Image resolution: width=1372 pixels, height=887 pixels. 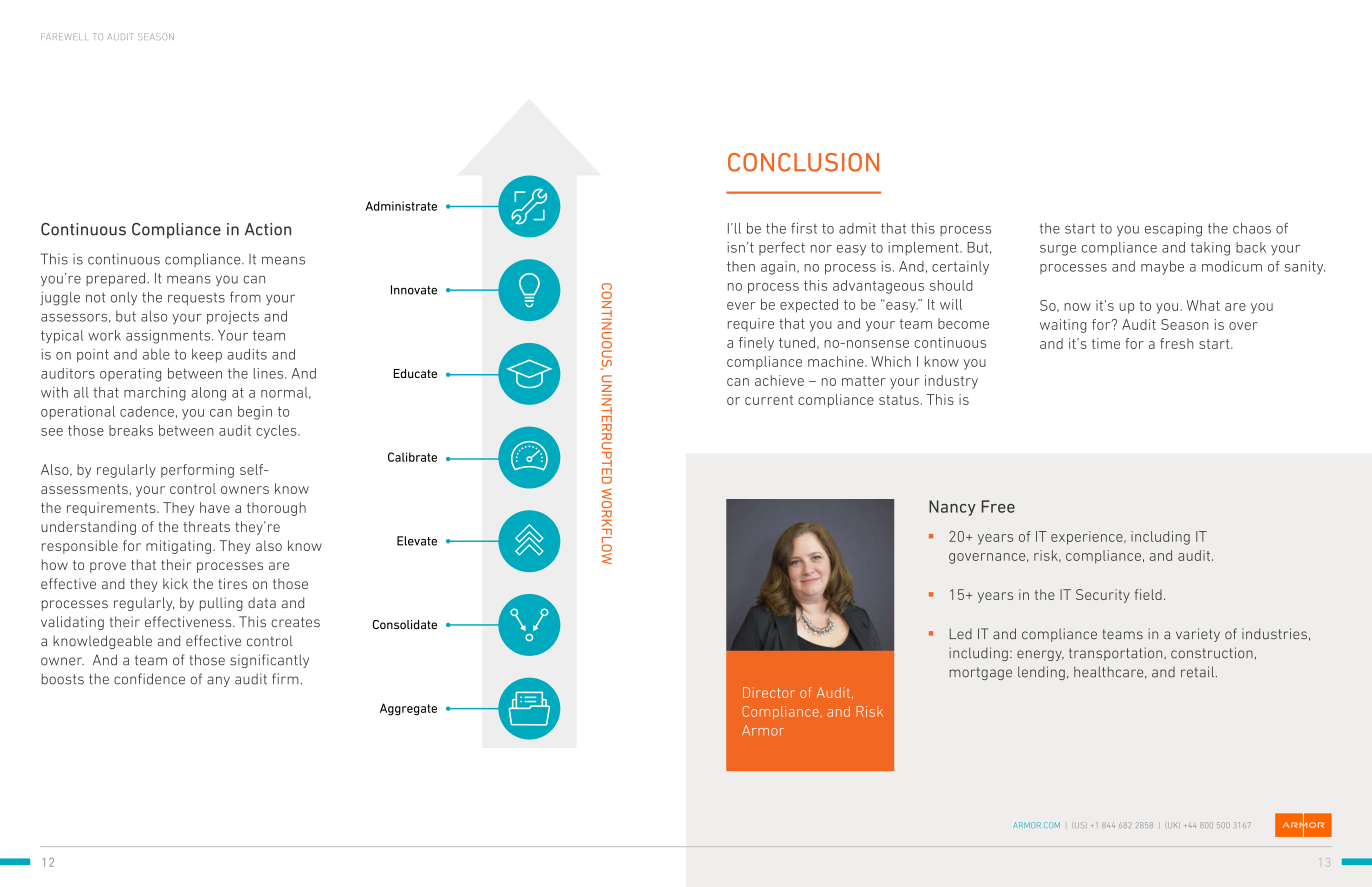 What do you see at coordinates (401, 206) in the screenshot?
I see `Administrate` at bounding box center [401, 206].
